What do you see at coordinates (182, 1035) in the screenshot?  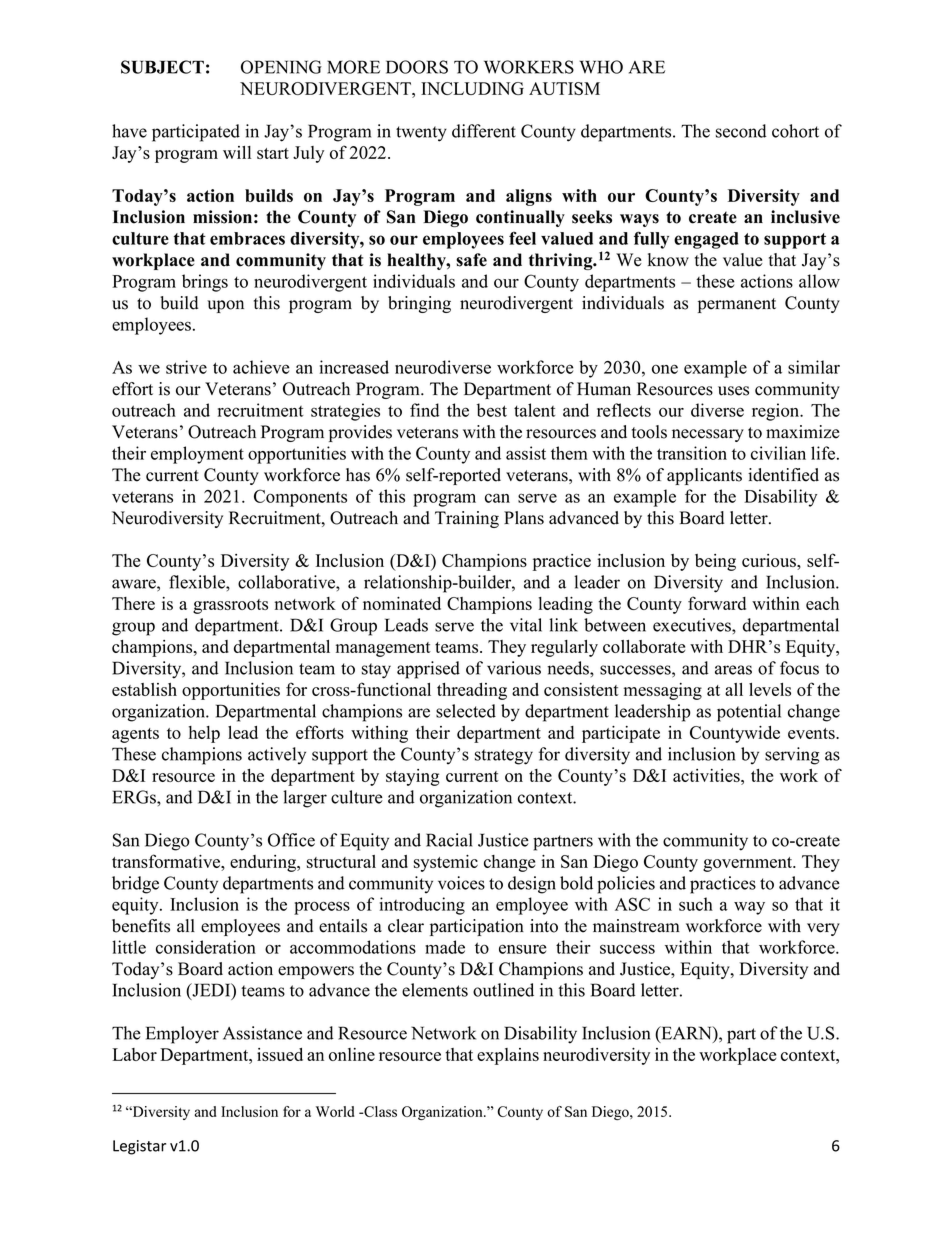 I see `Employer` at bounding box center [182, 1035].
